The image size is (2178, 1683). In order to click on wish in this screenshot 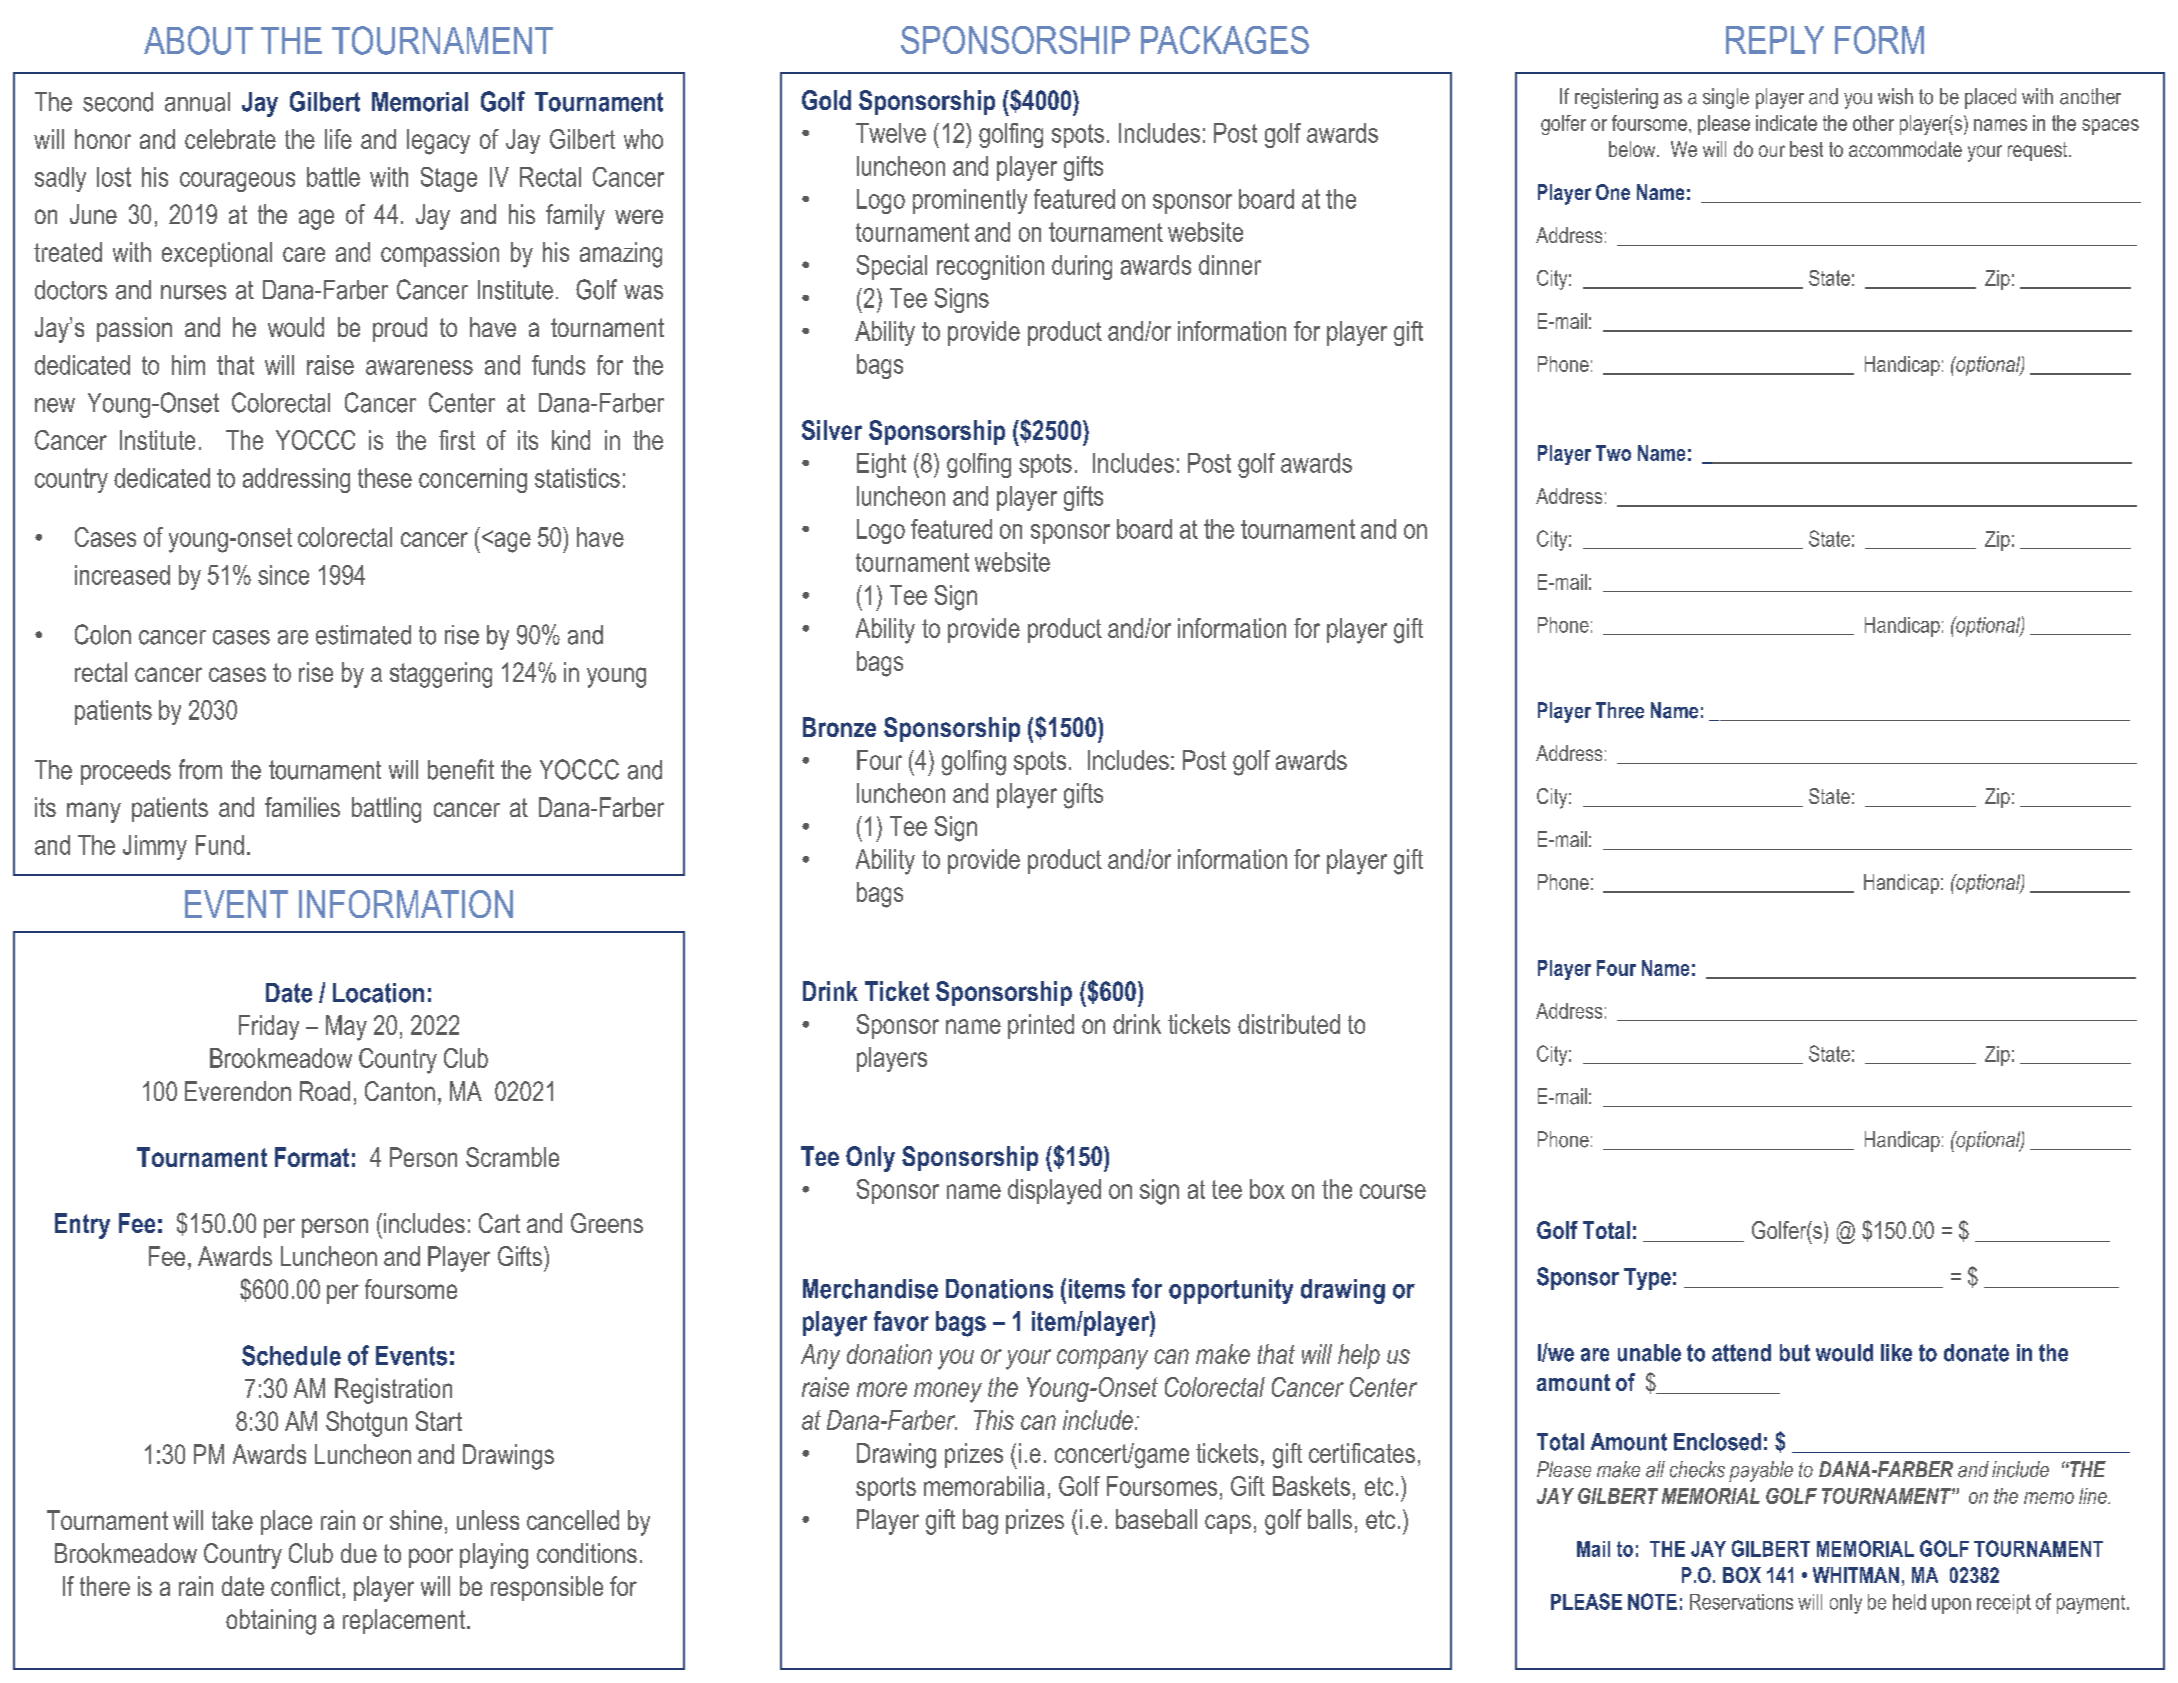, I will do `click(1895, 96)`.
